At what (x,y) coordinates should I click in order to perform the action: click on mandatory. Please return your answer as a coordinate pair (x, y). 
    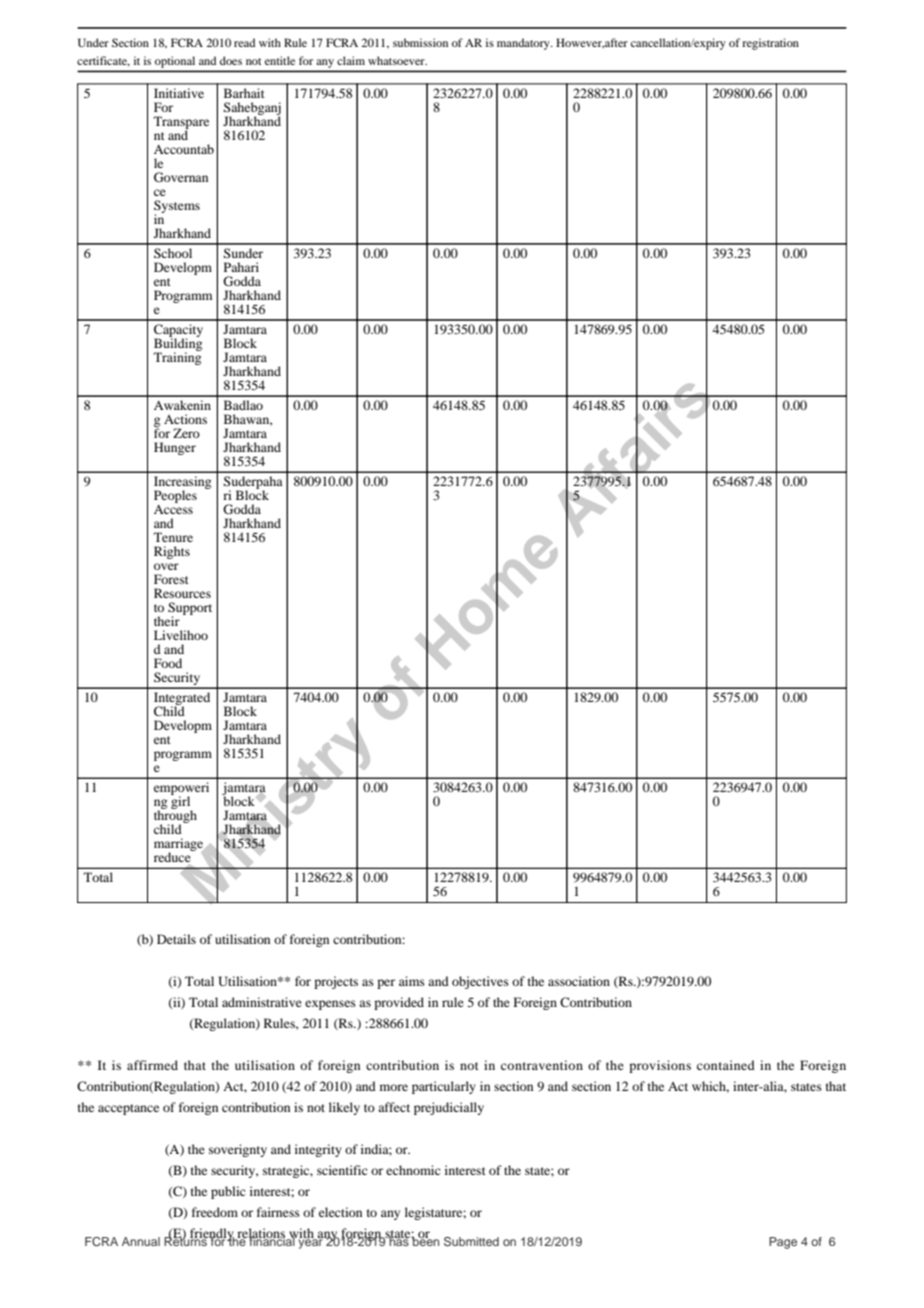
    Looking at the image, I should click on (524, 44).
